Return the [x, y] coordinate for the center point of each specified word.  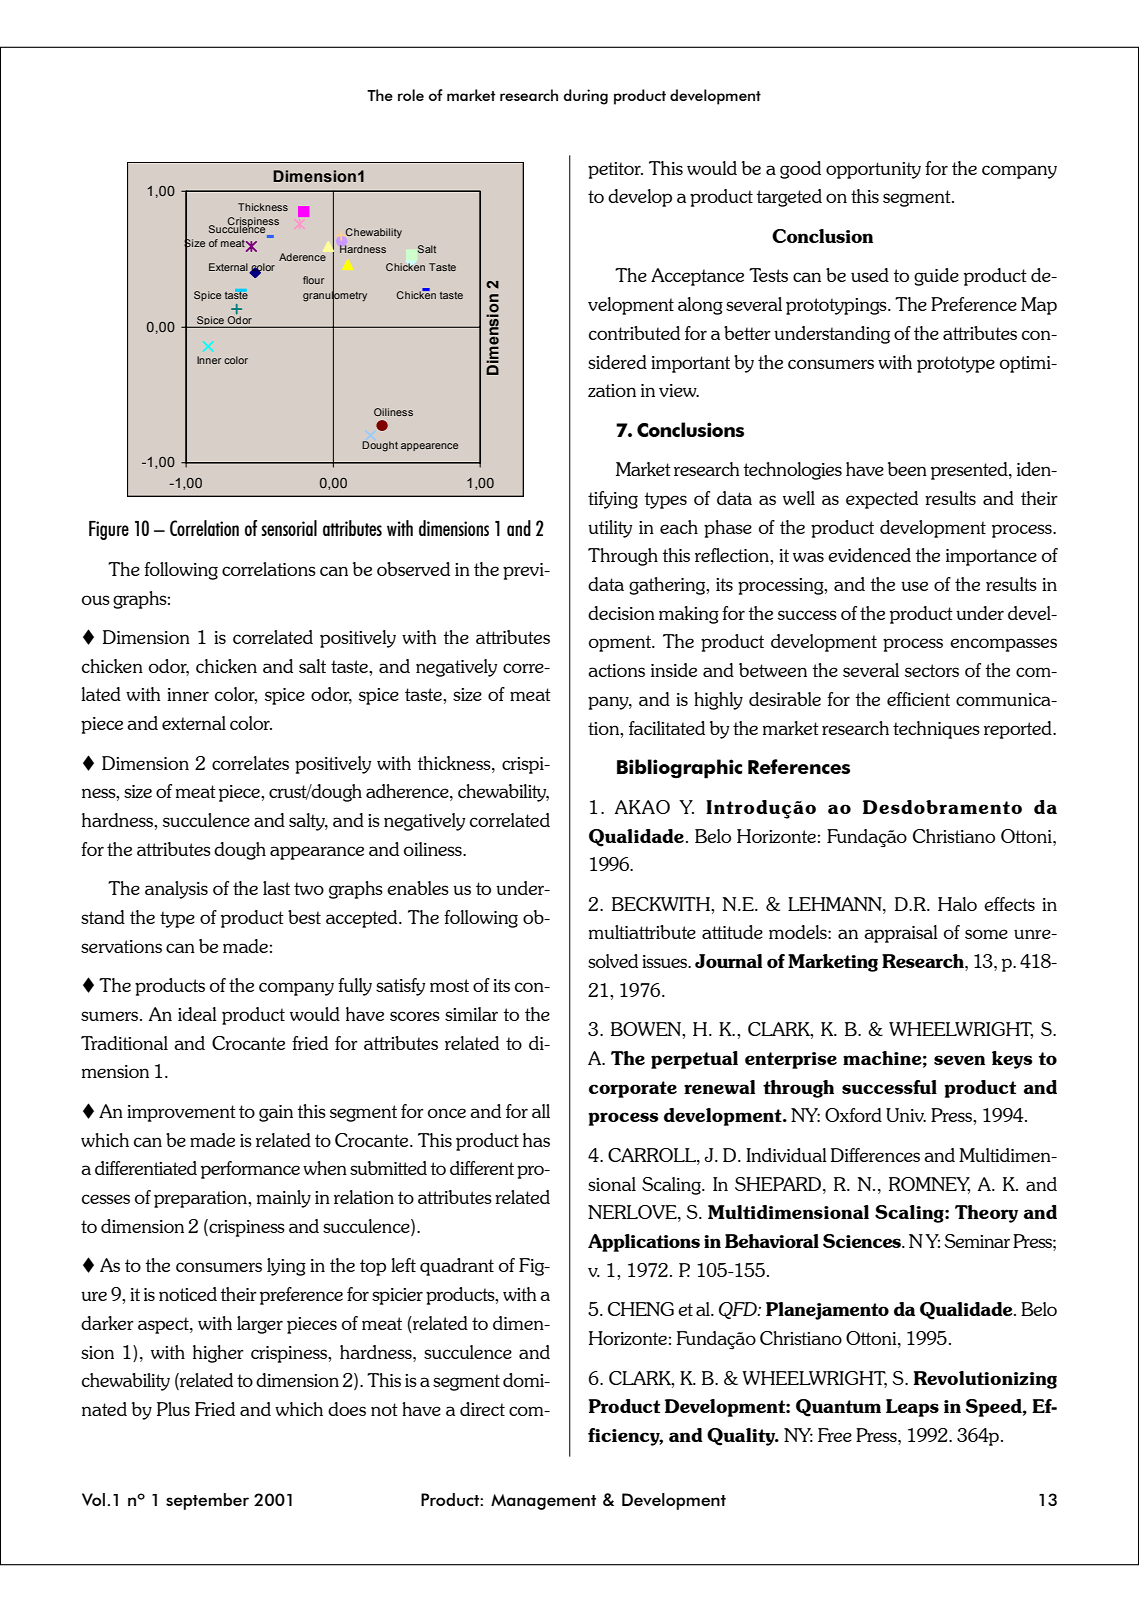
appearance [317, 853]
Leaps [912, 1408]
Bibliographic [679, 769]
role [411, 95]
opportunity [873, 170]
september [207, 1501]
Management [543, 1502]
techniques [936, 730]
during [586, 97]
